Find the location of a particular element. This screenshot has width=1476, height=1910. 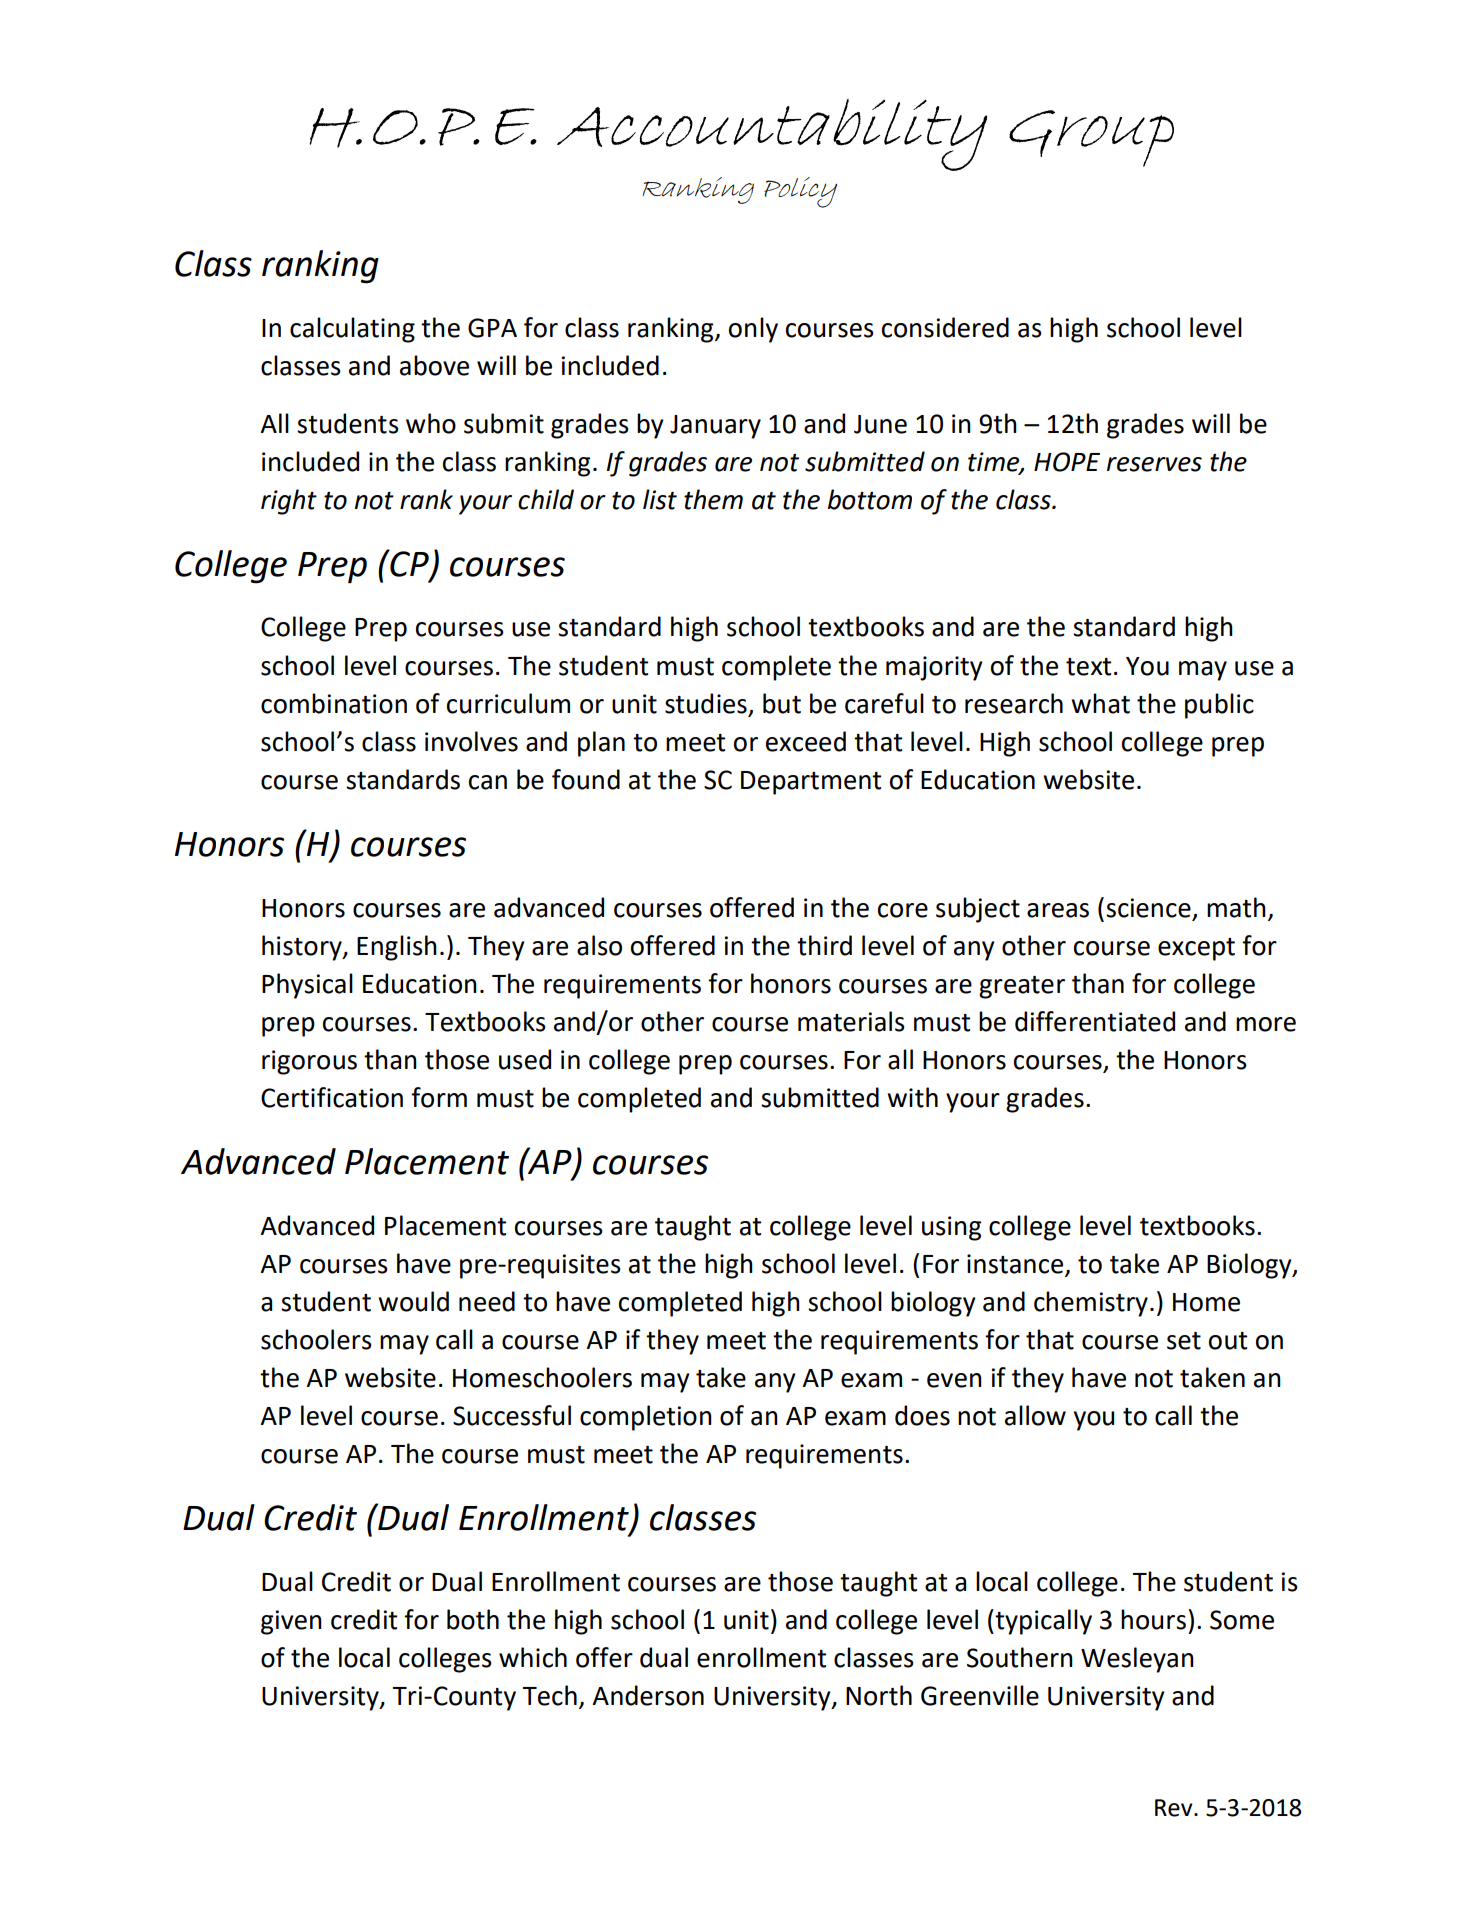

Tech is located at coordinates (550, 1695).
